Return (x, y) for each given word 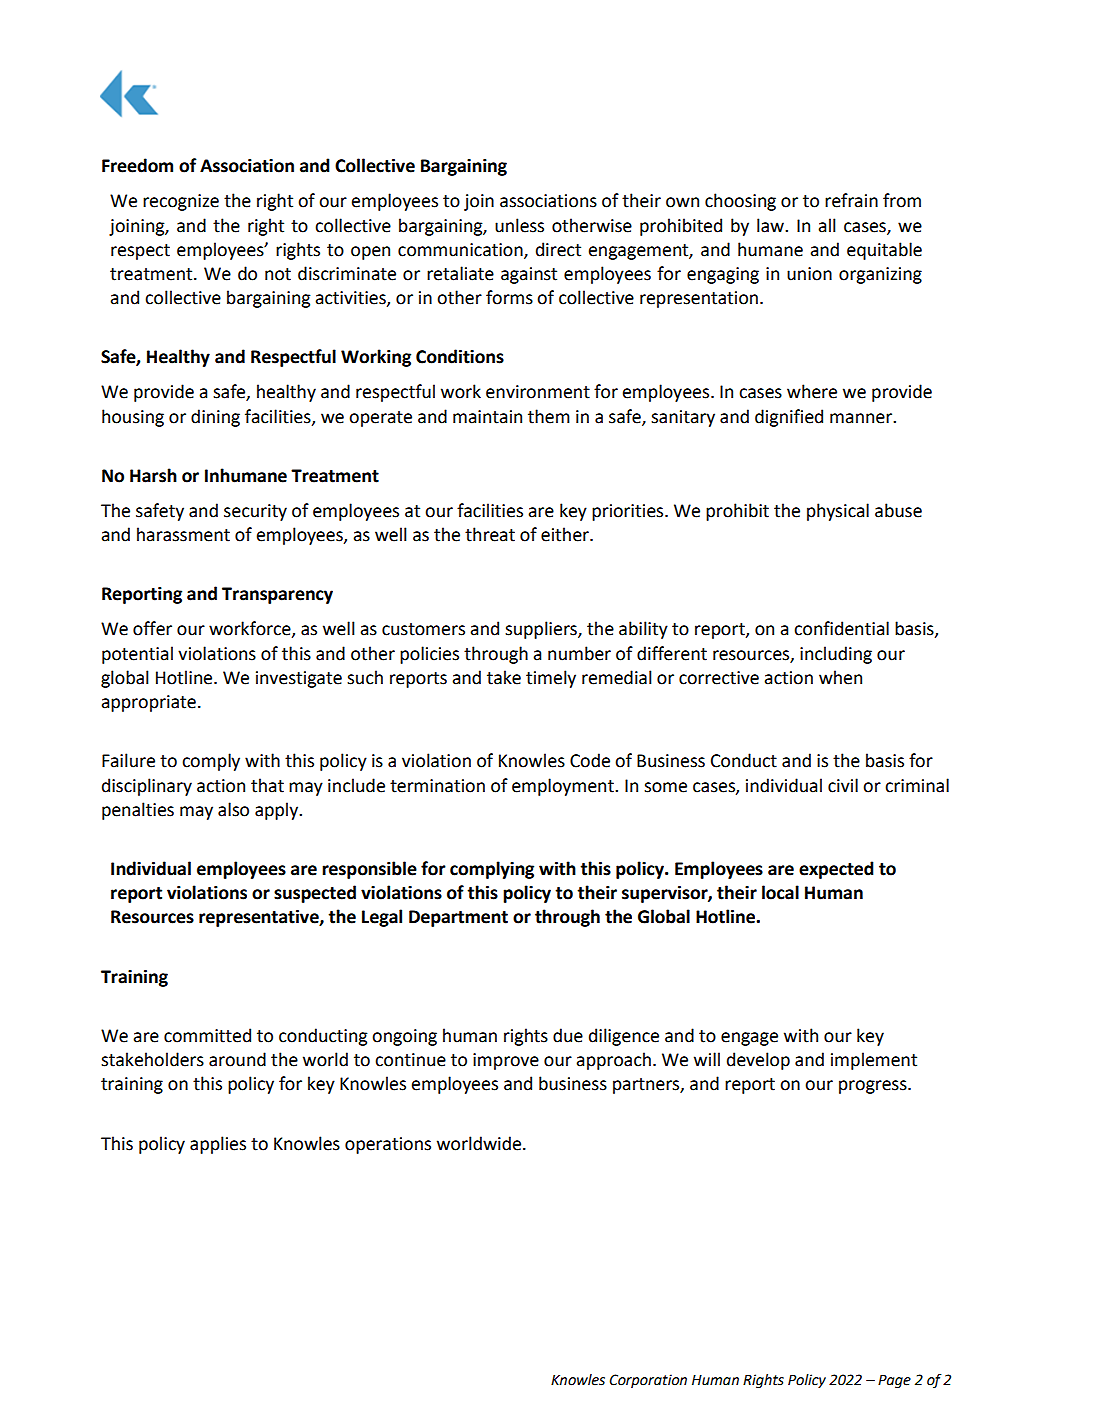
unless (519, 225)
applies (218, 1145)
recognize (181, 202)
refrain (851, 200)
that (267, 785)
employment (564, 787)
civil (843, 785)
